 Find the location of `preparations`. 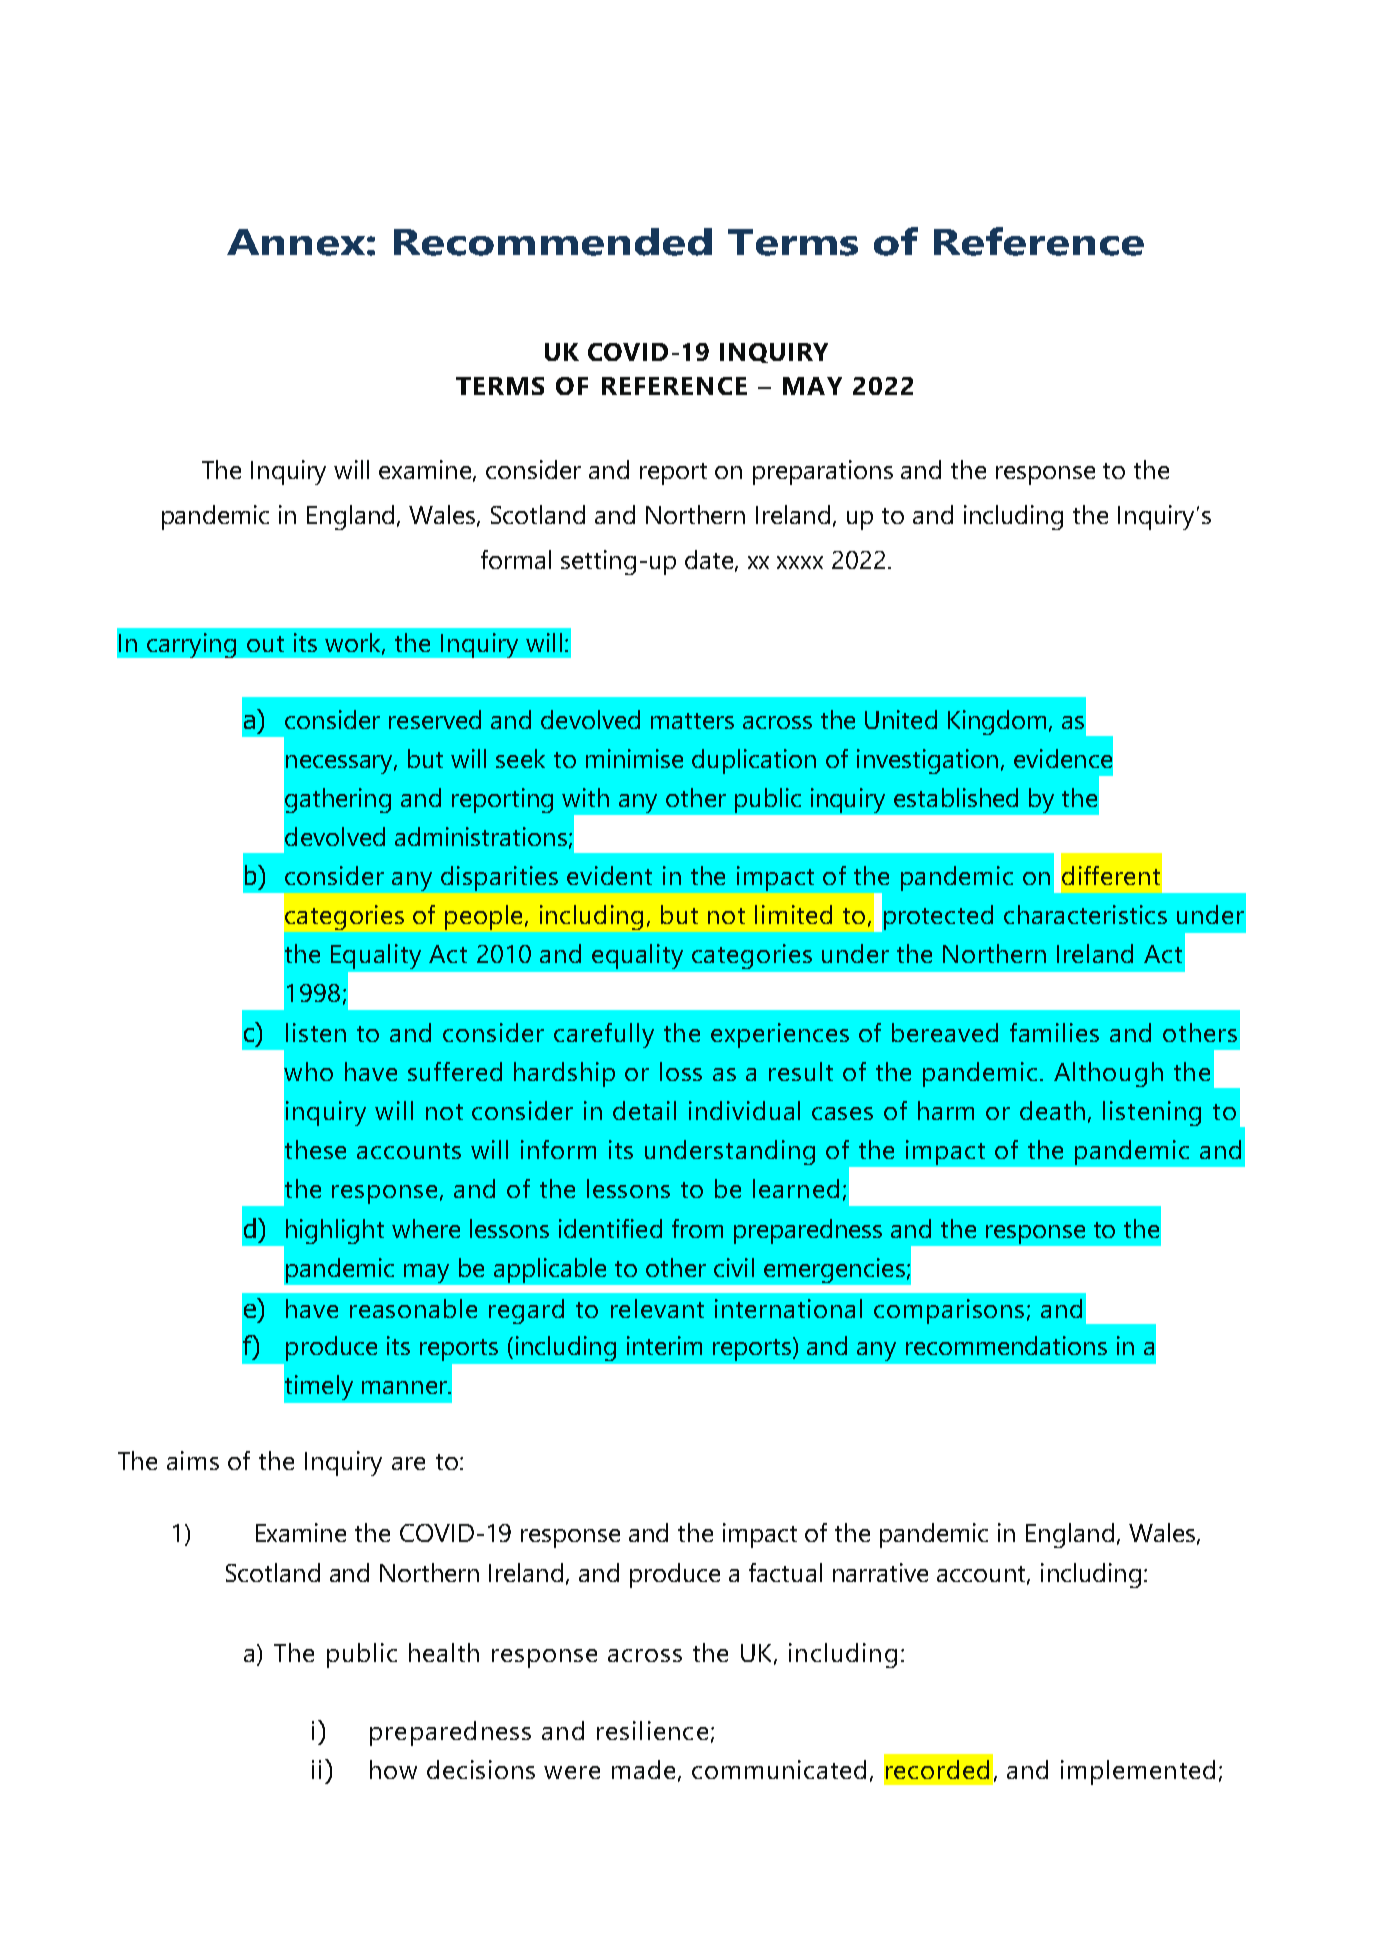

preparations is located at coordinates (823, 472).
